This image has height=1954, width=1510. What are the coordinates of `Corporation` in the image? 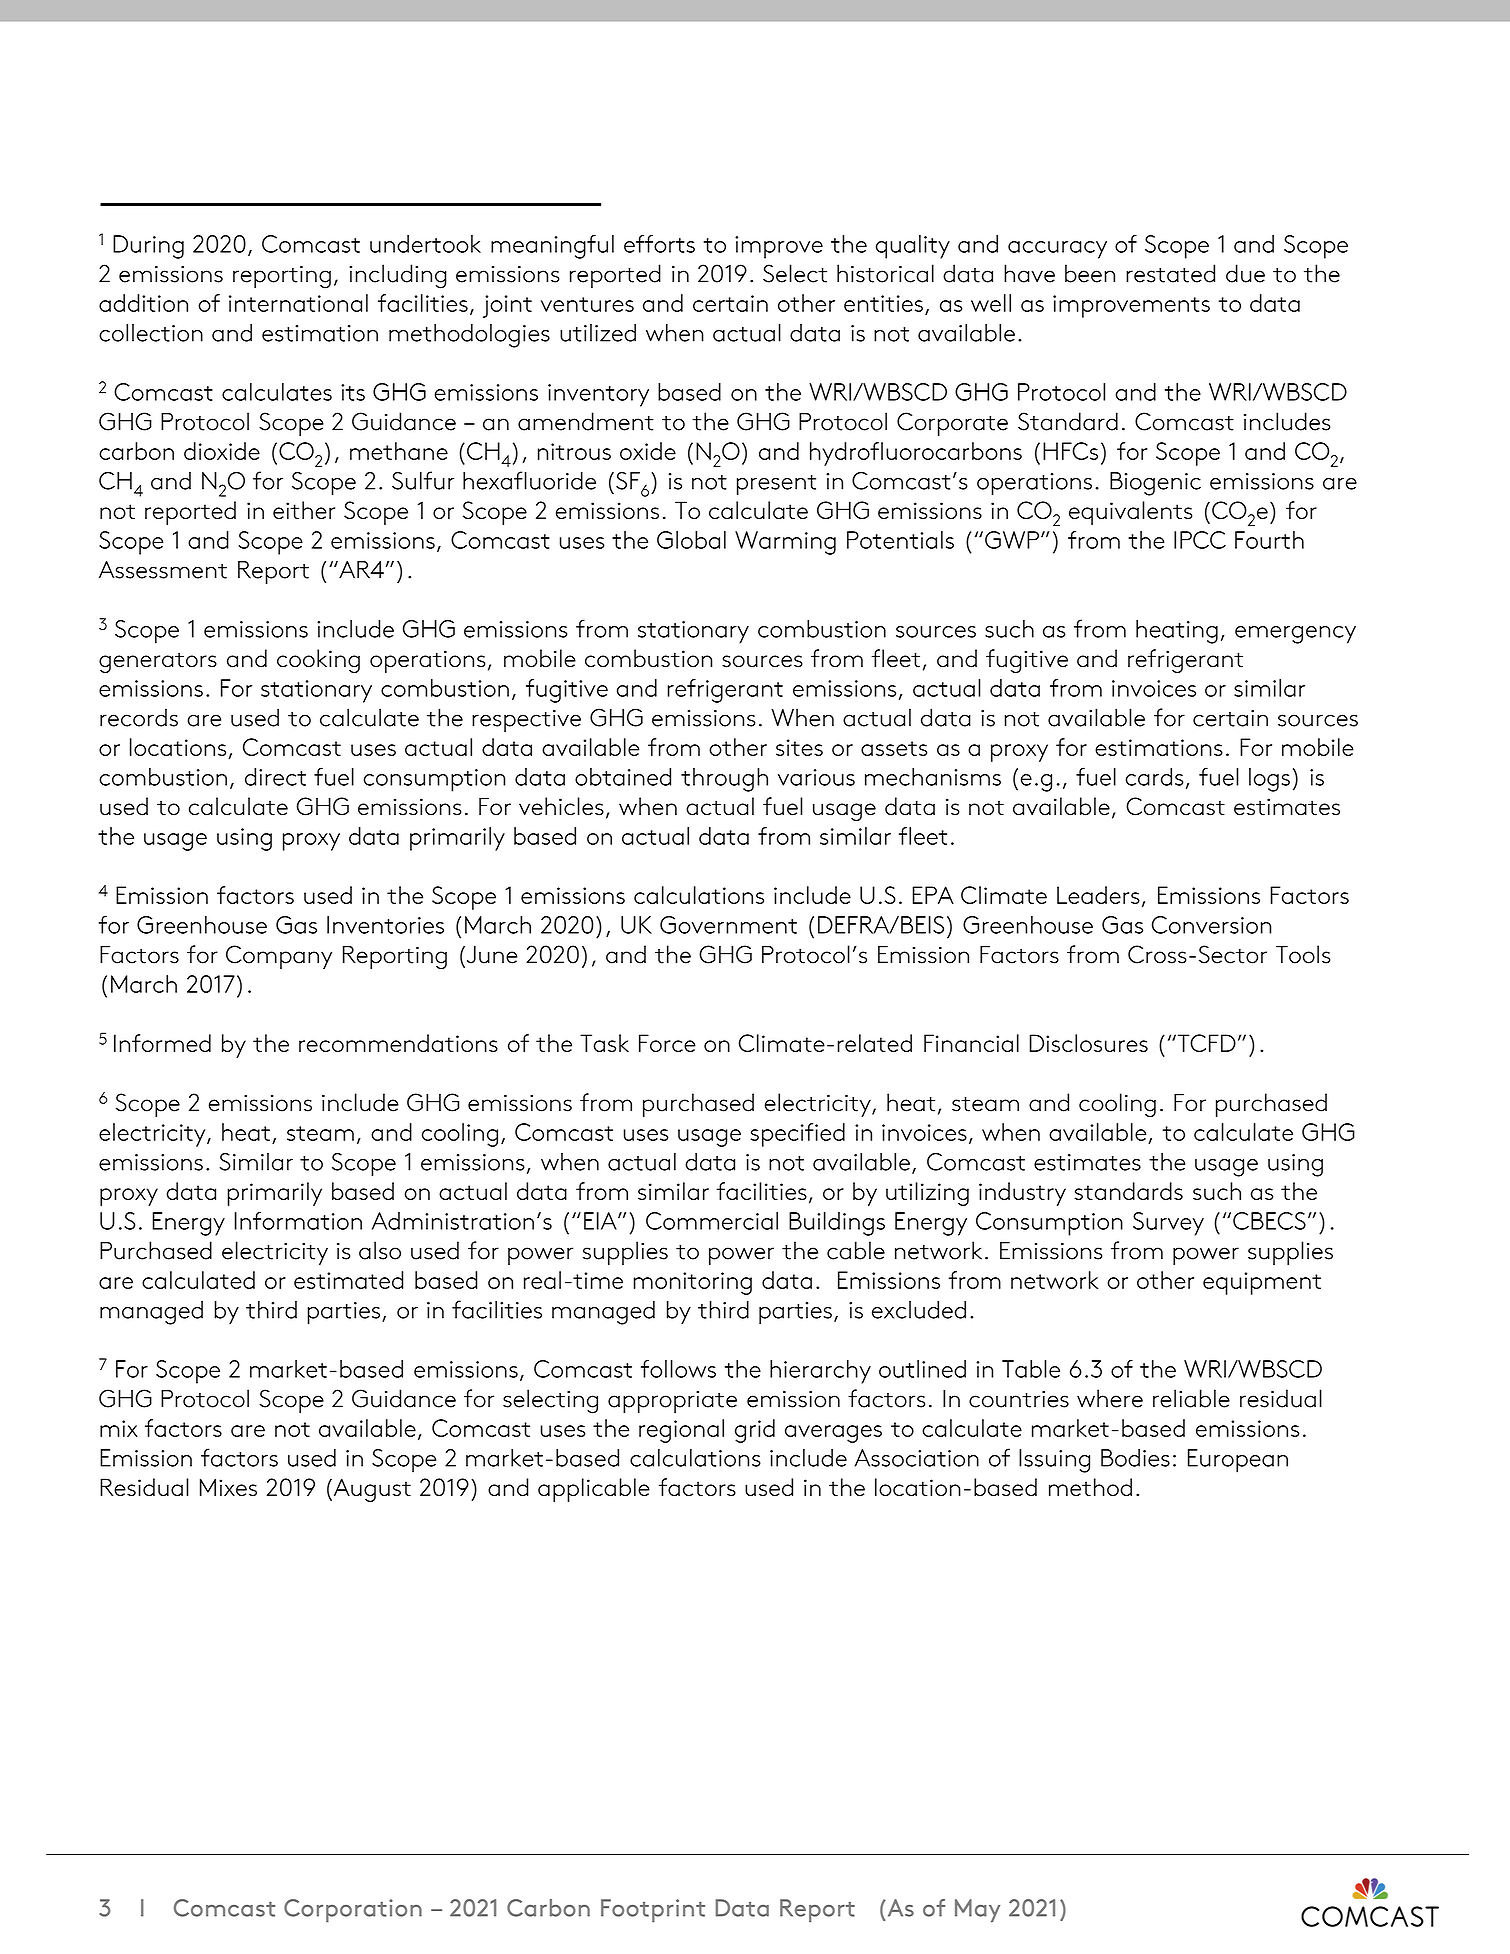 It's located at (353, 1910).
